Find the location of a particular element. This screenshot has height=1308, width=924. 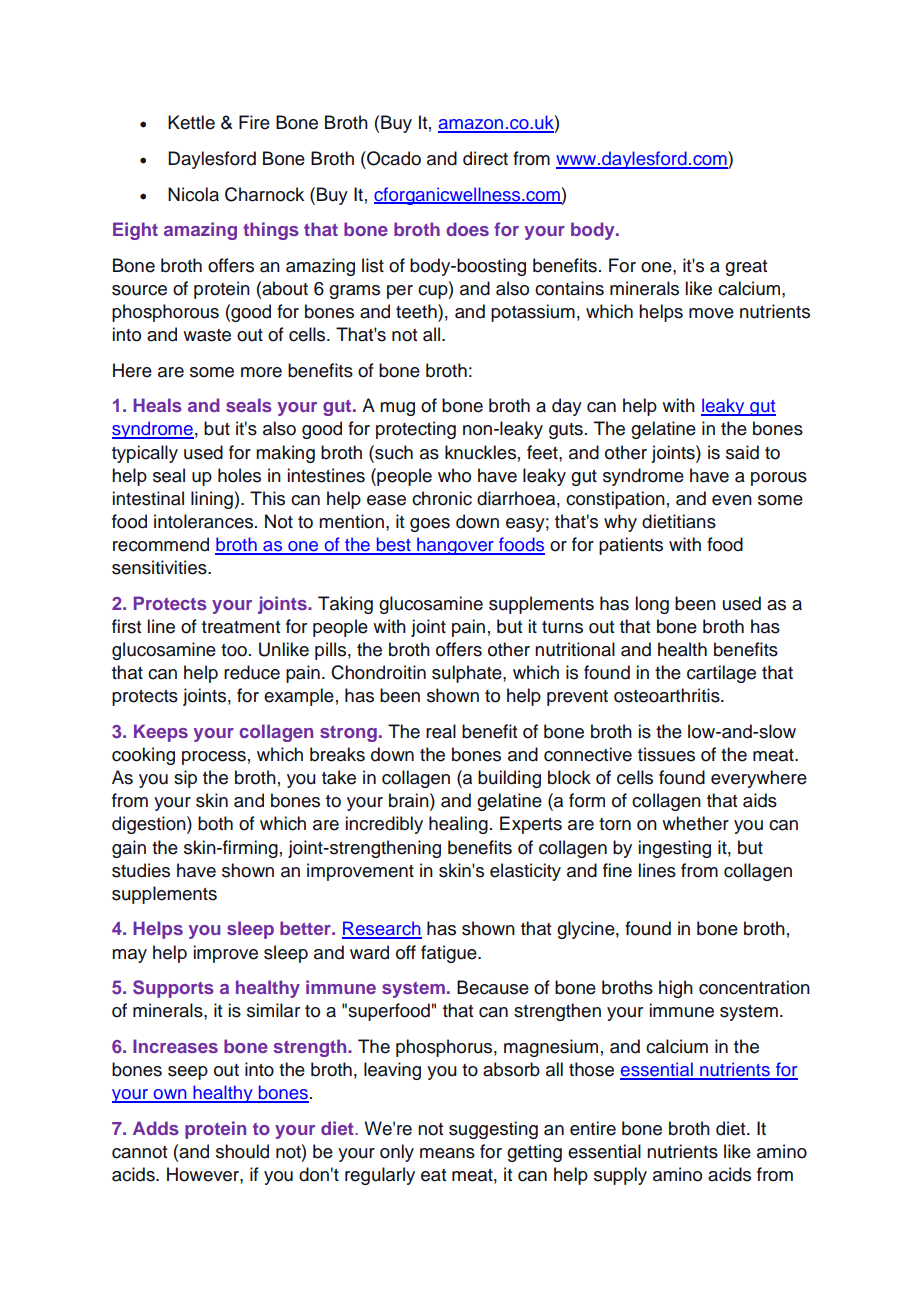

sulphate is located at coordinates (468, 674).
